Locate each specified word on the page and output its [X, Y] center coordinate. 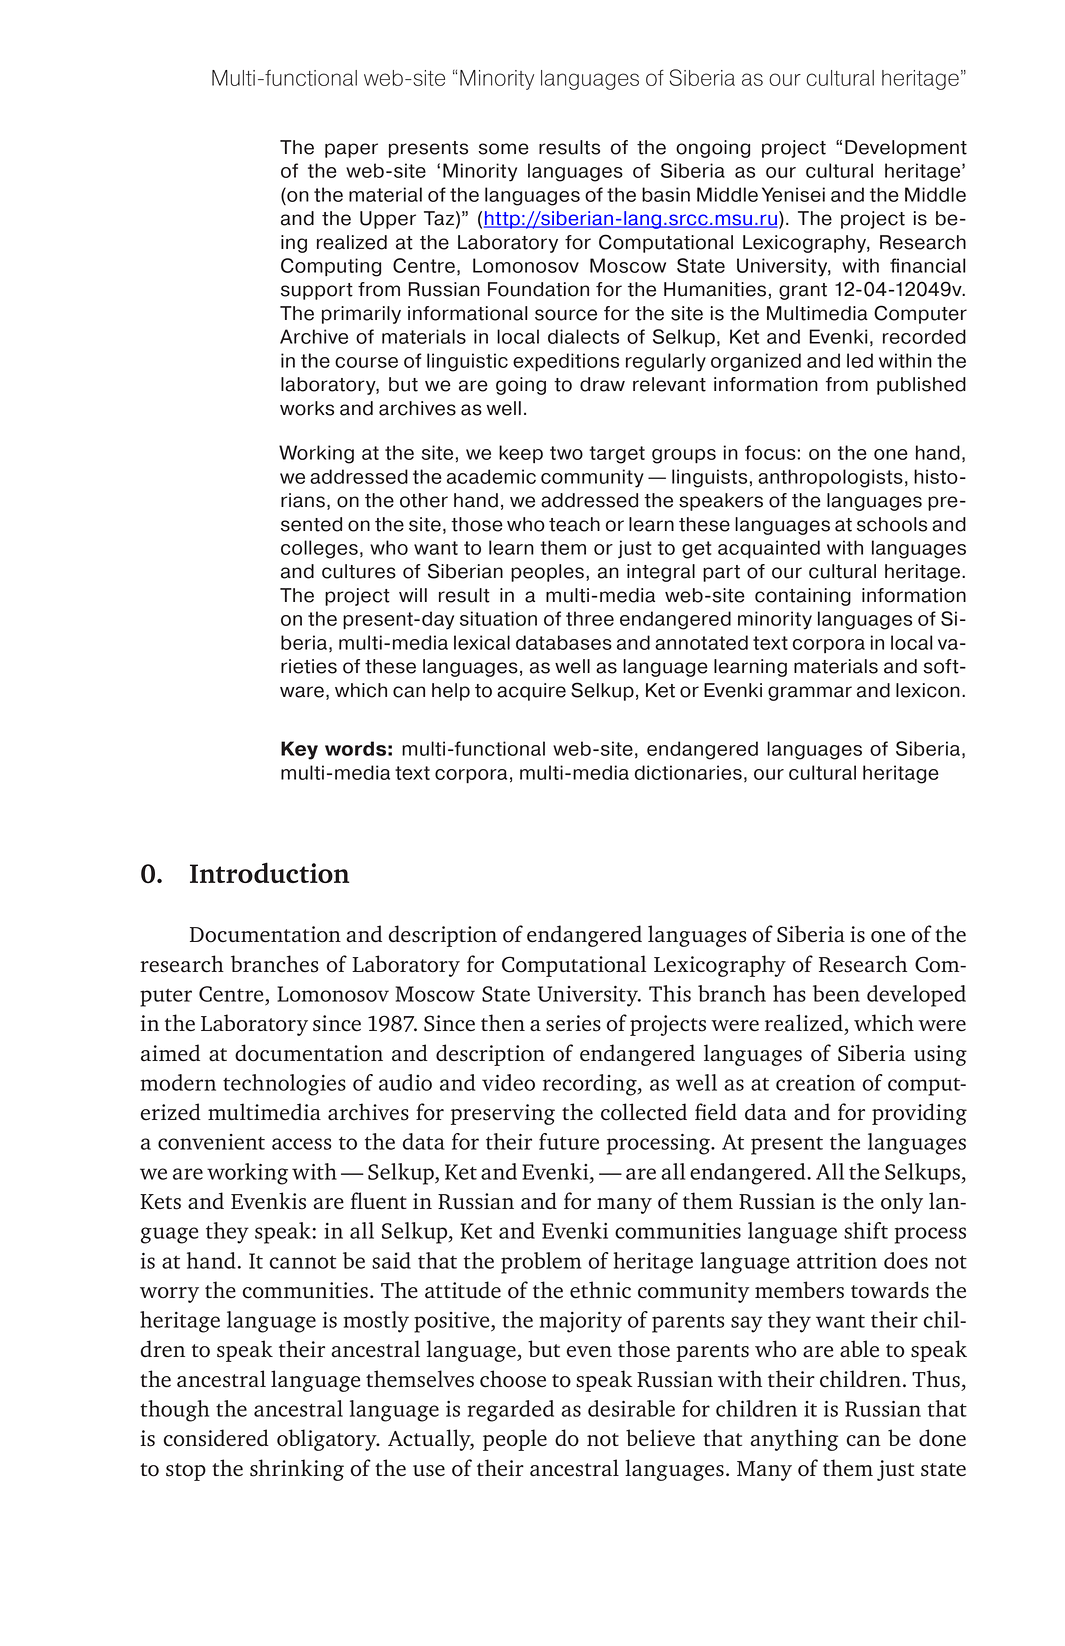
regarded [511, 1411]
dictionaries [688, 772]
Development [906, 149]
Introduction [270, 872]
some [503, 149]
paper [351, 150]
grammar [810, 693]
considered [216, 1438]
